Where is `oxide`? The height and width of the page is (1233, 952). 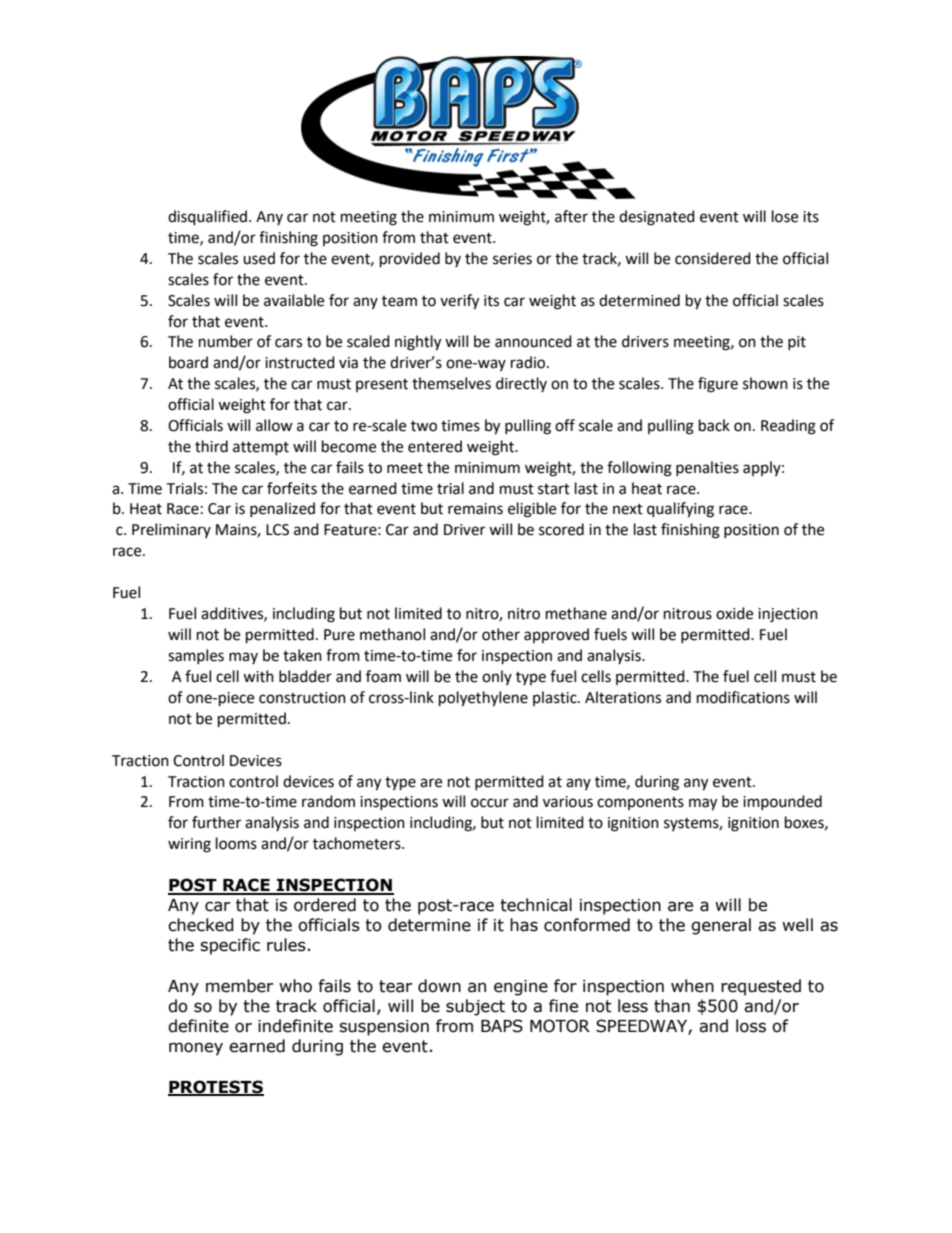
oxide is located at coordinates (734, 613).
